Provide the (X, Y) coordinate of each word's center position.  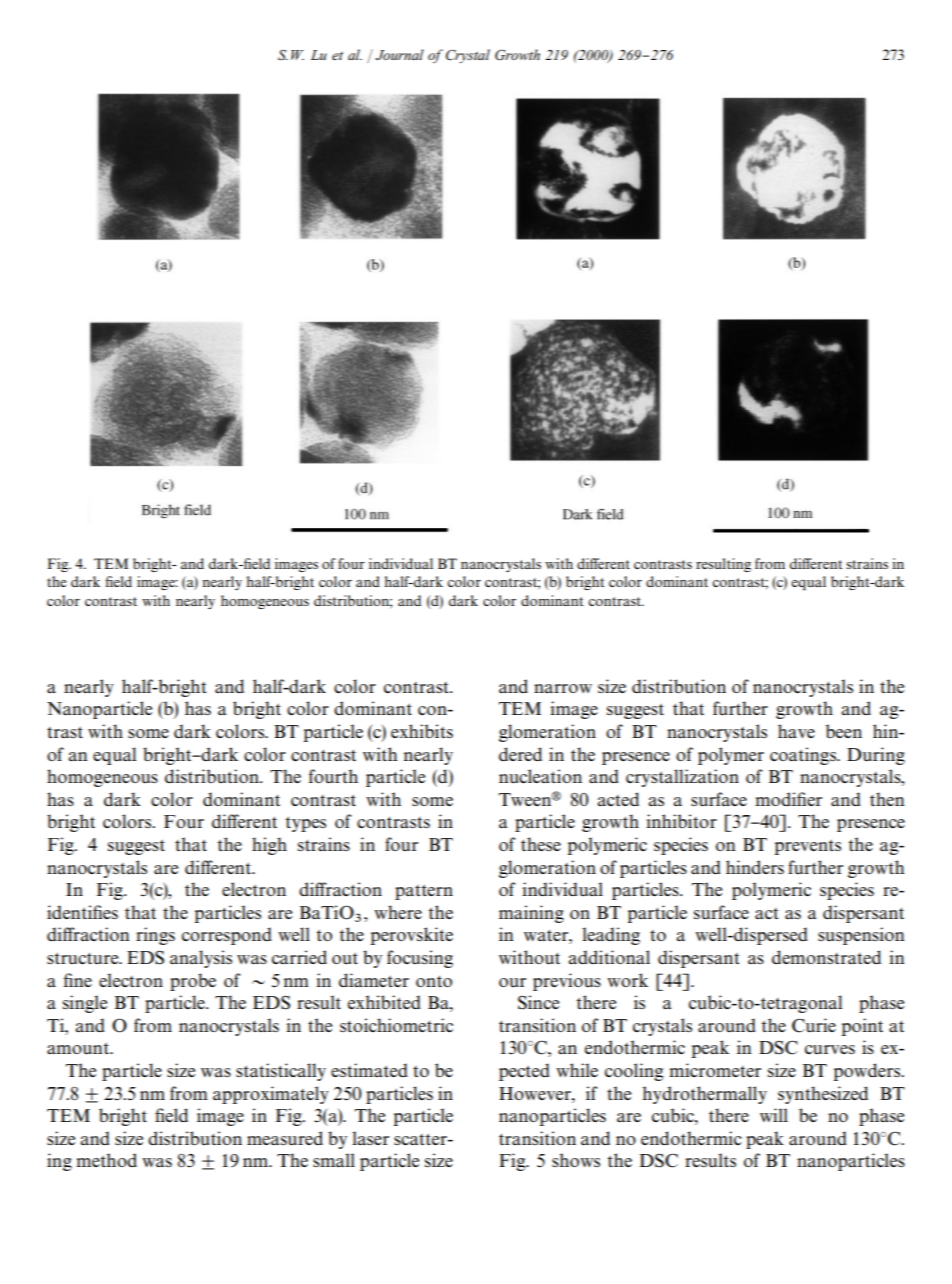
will (774, 1115)
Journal (399, 55)
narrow (563, 688)
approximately (271, 1095)
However (536, 1093)
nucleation (540, 776)
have (796, 731)
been (844, 731)
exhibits (422, 731)
